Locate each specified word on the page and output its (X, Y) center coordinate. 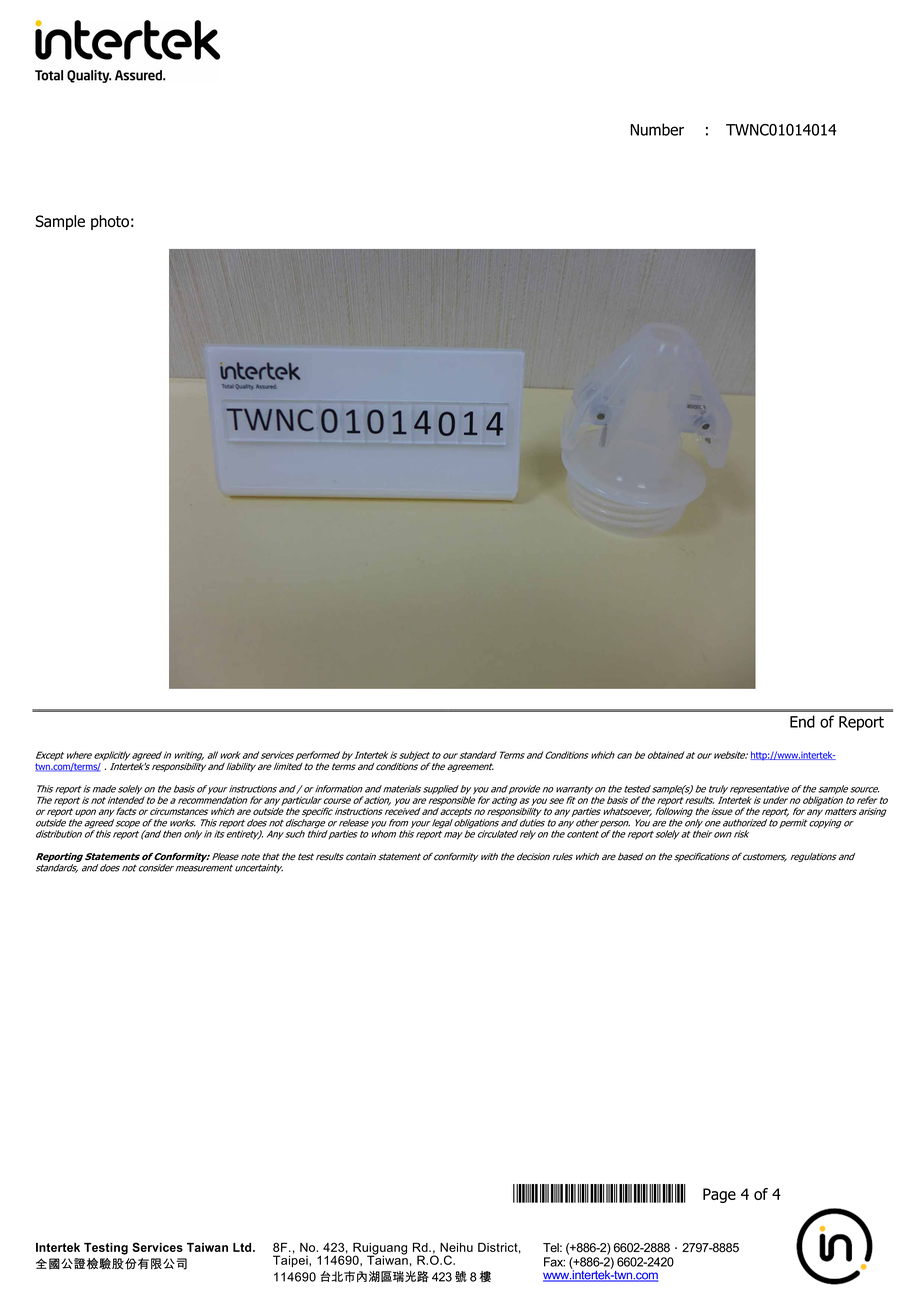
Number (657, 129)
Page (719, 1195)
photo (110, 222)
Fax (554, 1262)
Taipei (291, 1260)
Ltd (243, 1247)
